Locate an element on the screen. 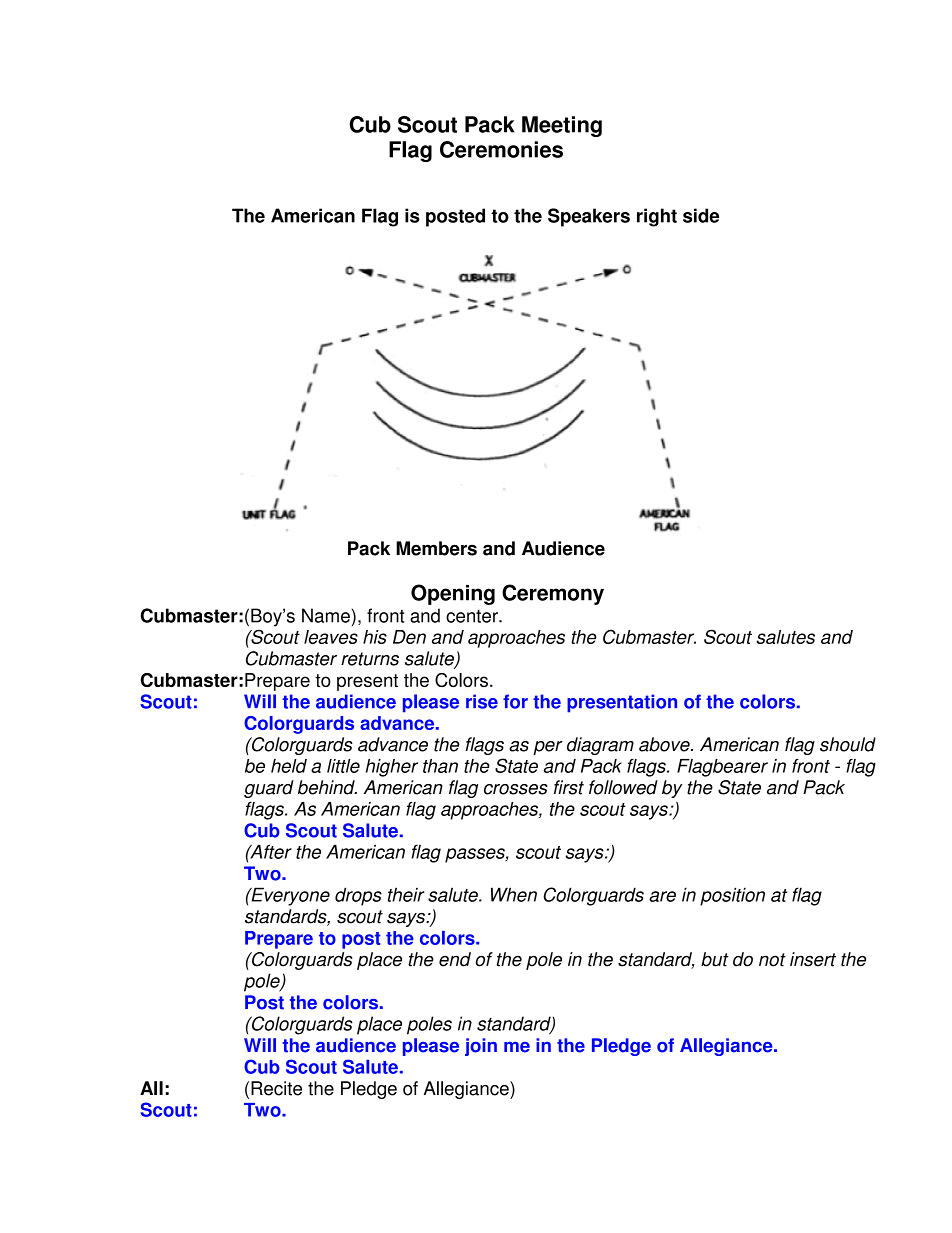 The width and height of the screenshot is (952, 1233). Recite is located at coordinates (276, 1088).
